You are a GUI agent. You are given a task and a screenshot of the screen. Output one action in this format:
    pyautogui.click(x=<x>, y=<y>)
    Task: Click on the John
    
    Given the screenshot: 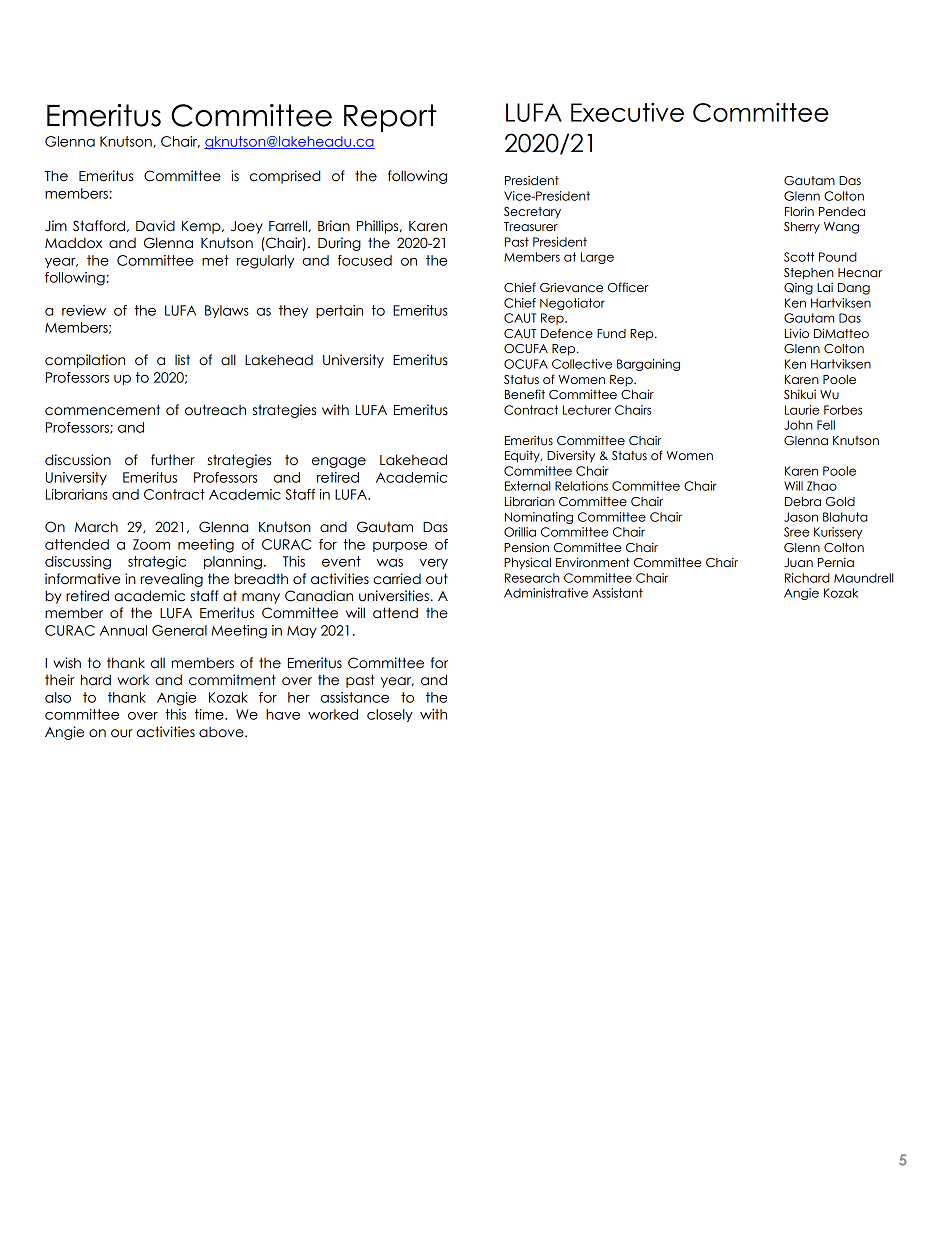 What is the action you would take?
    pyautogui.click(x=798, y=425)
